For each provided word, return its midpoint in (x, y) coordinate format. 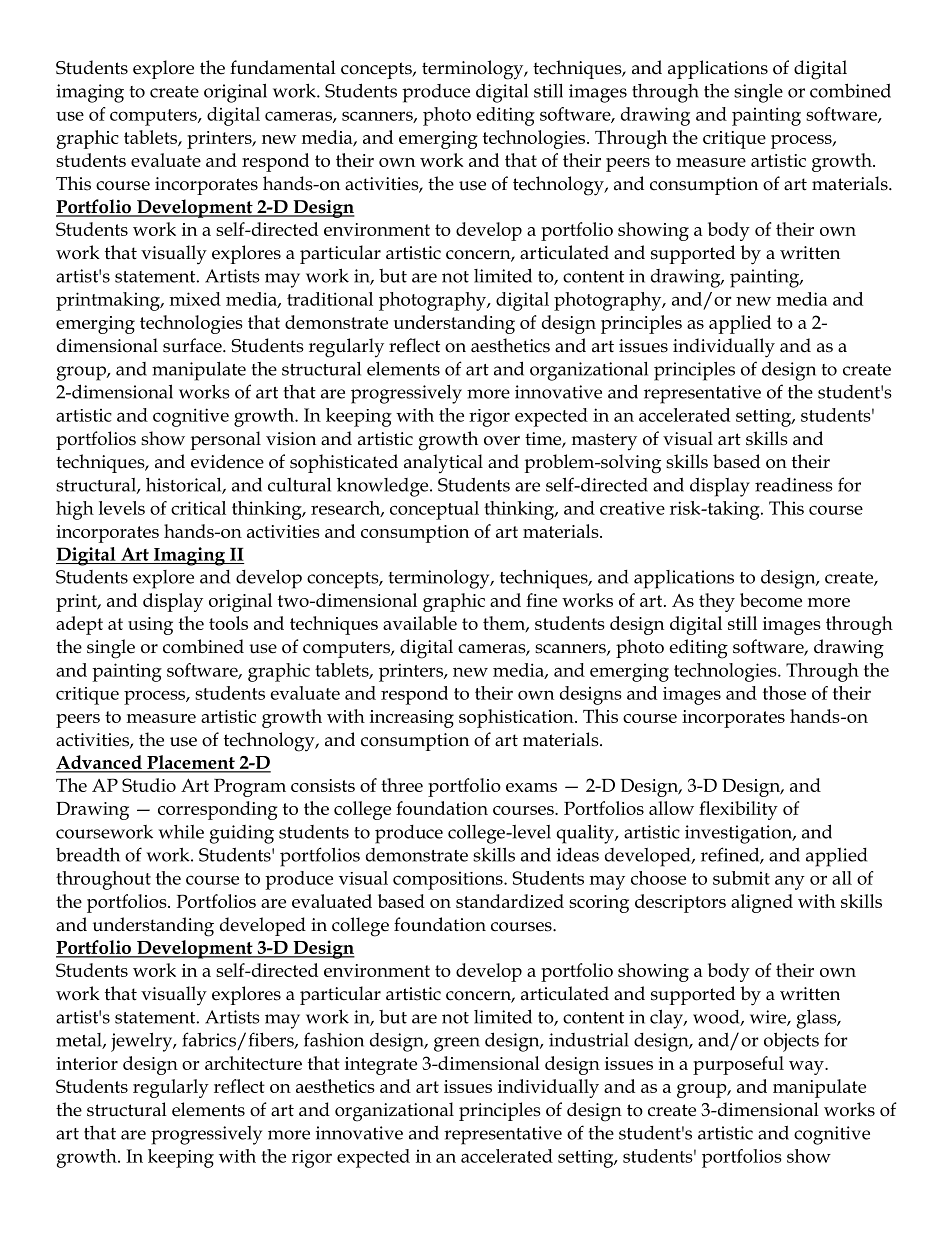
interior (87, 1063)
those (784, 693)
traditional (330, 299)
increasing (412, 719)
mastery (604, 442)
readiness (794, 485)
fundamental (283, 67)
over (502, 441)
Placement (191, 763)
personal (225, 440)
